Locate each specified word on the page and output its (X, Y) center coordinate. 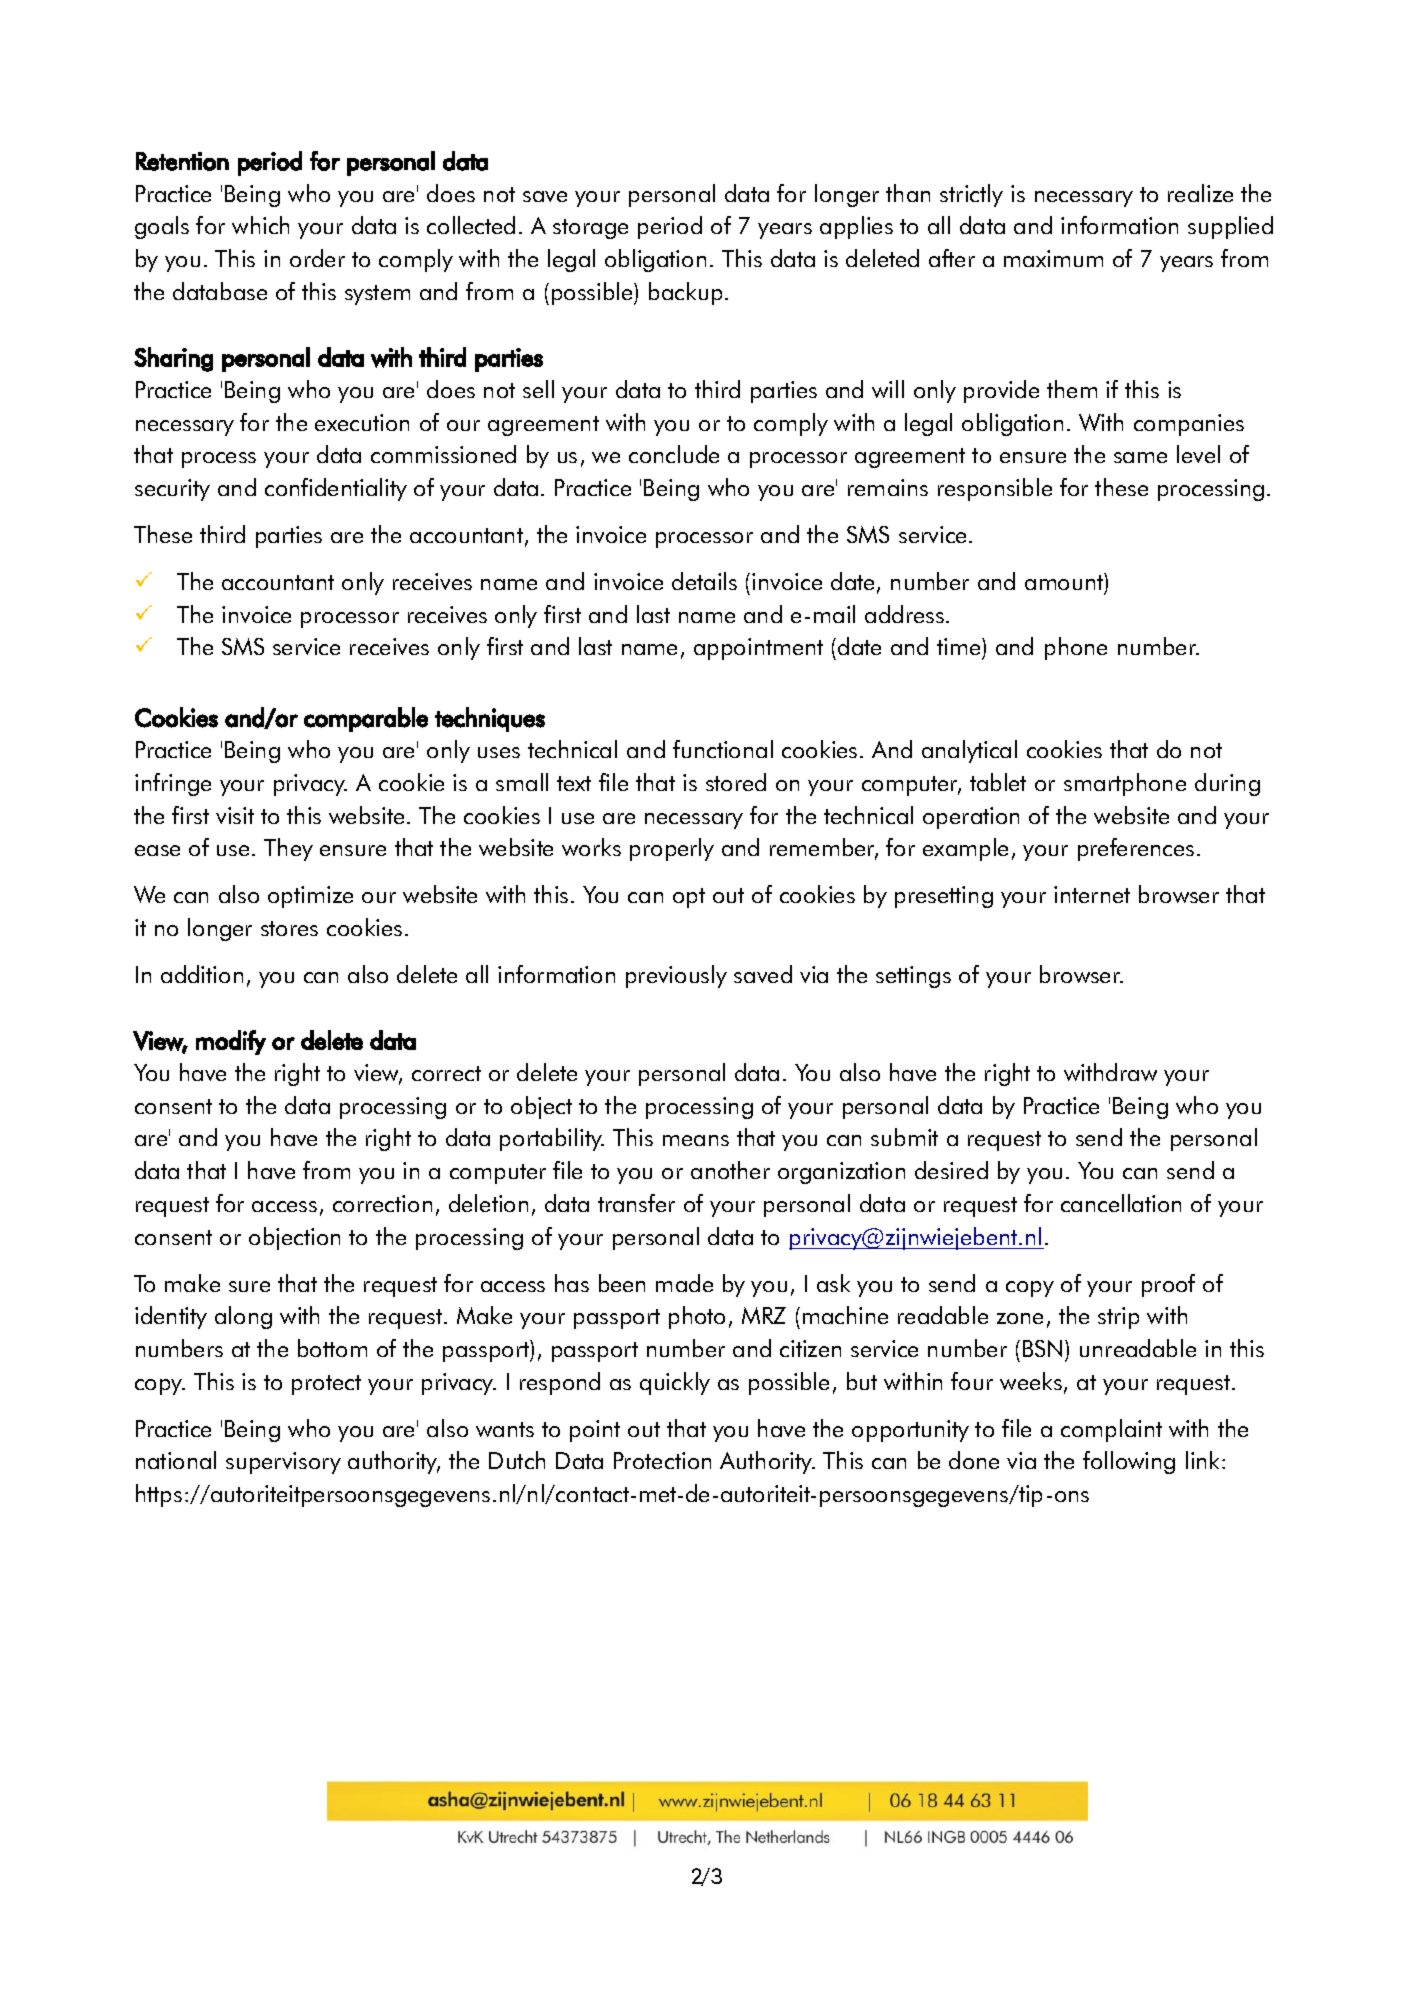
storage (590, 229)
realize (1200, 193)
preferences (1136, 849)
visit (235, 815)
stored (736, 782)
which (260, 225)
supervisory (283, 1463)
